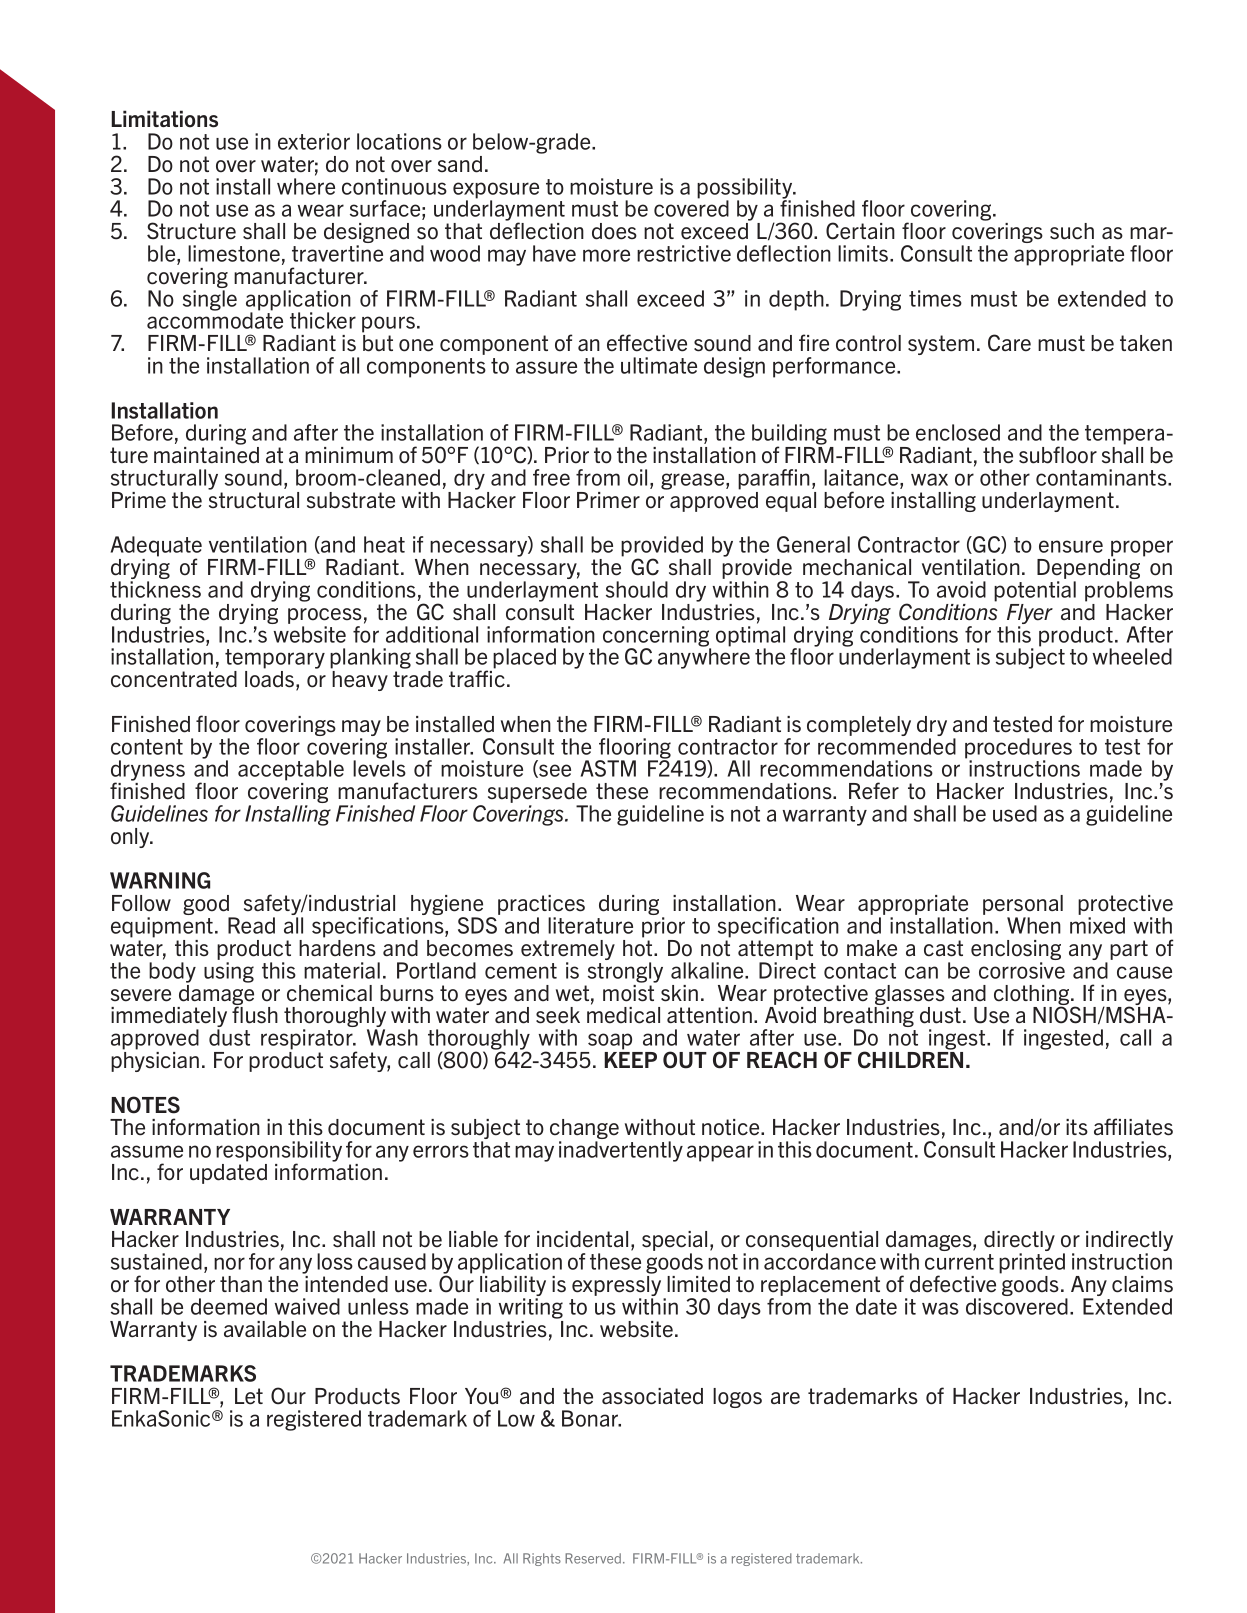 The image size is (1247, 1613). I want to click on clothing, so click(1033, 996).
